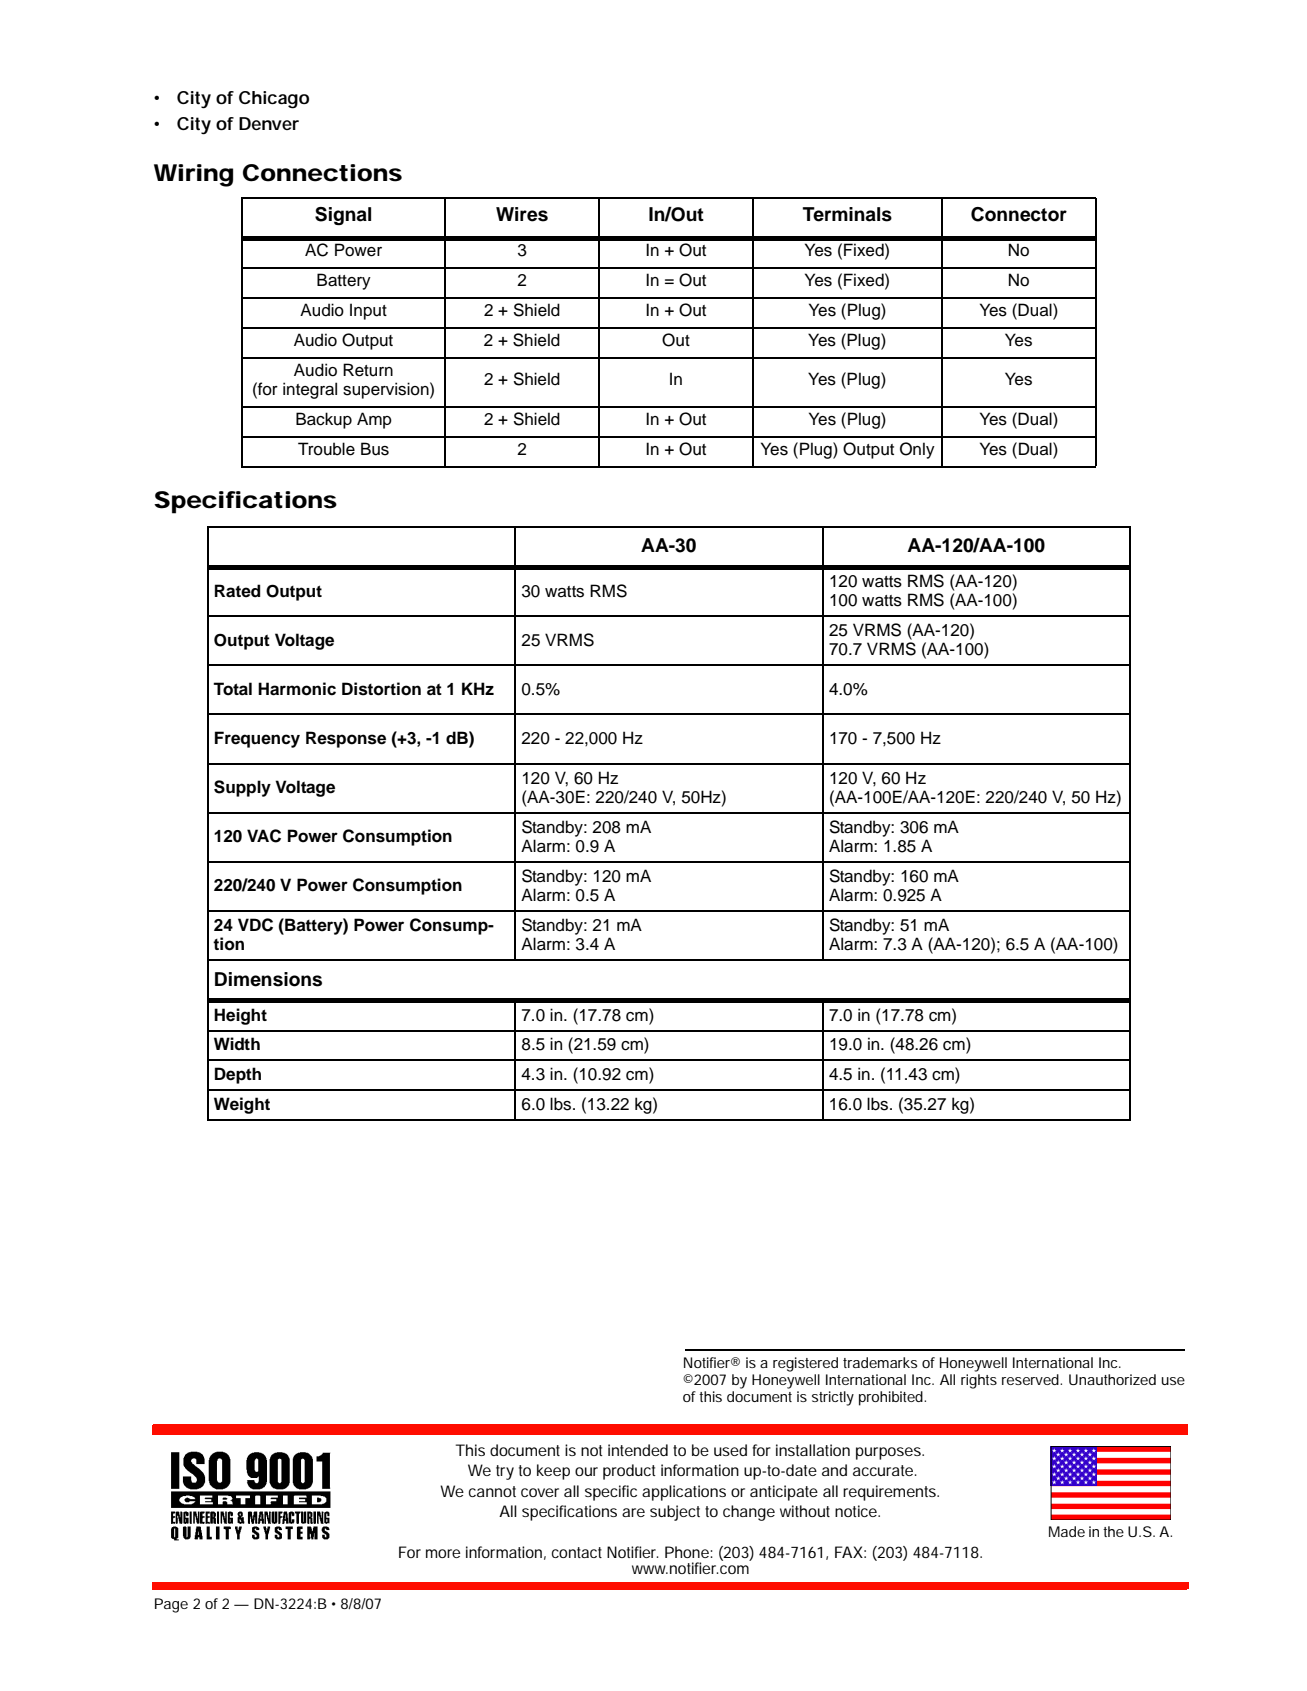  Describe the element at coordinates (805, 1364) in the page. I see `registered` at that location.
